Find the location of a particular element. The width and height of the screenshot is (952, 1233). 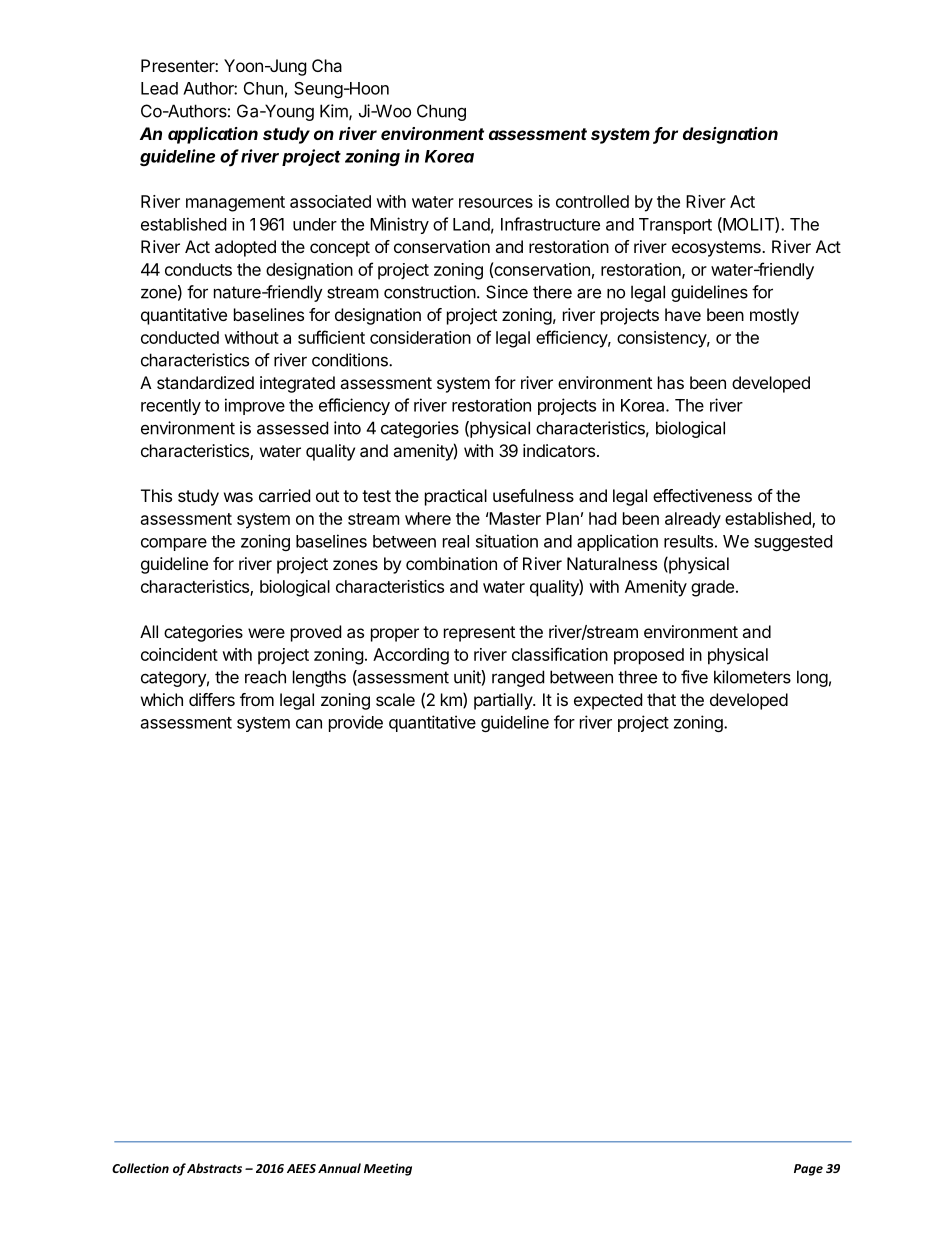

Meeting is located at coordinates (388, 1169).
